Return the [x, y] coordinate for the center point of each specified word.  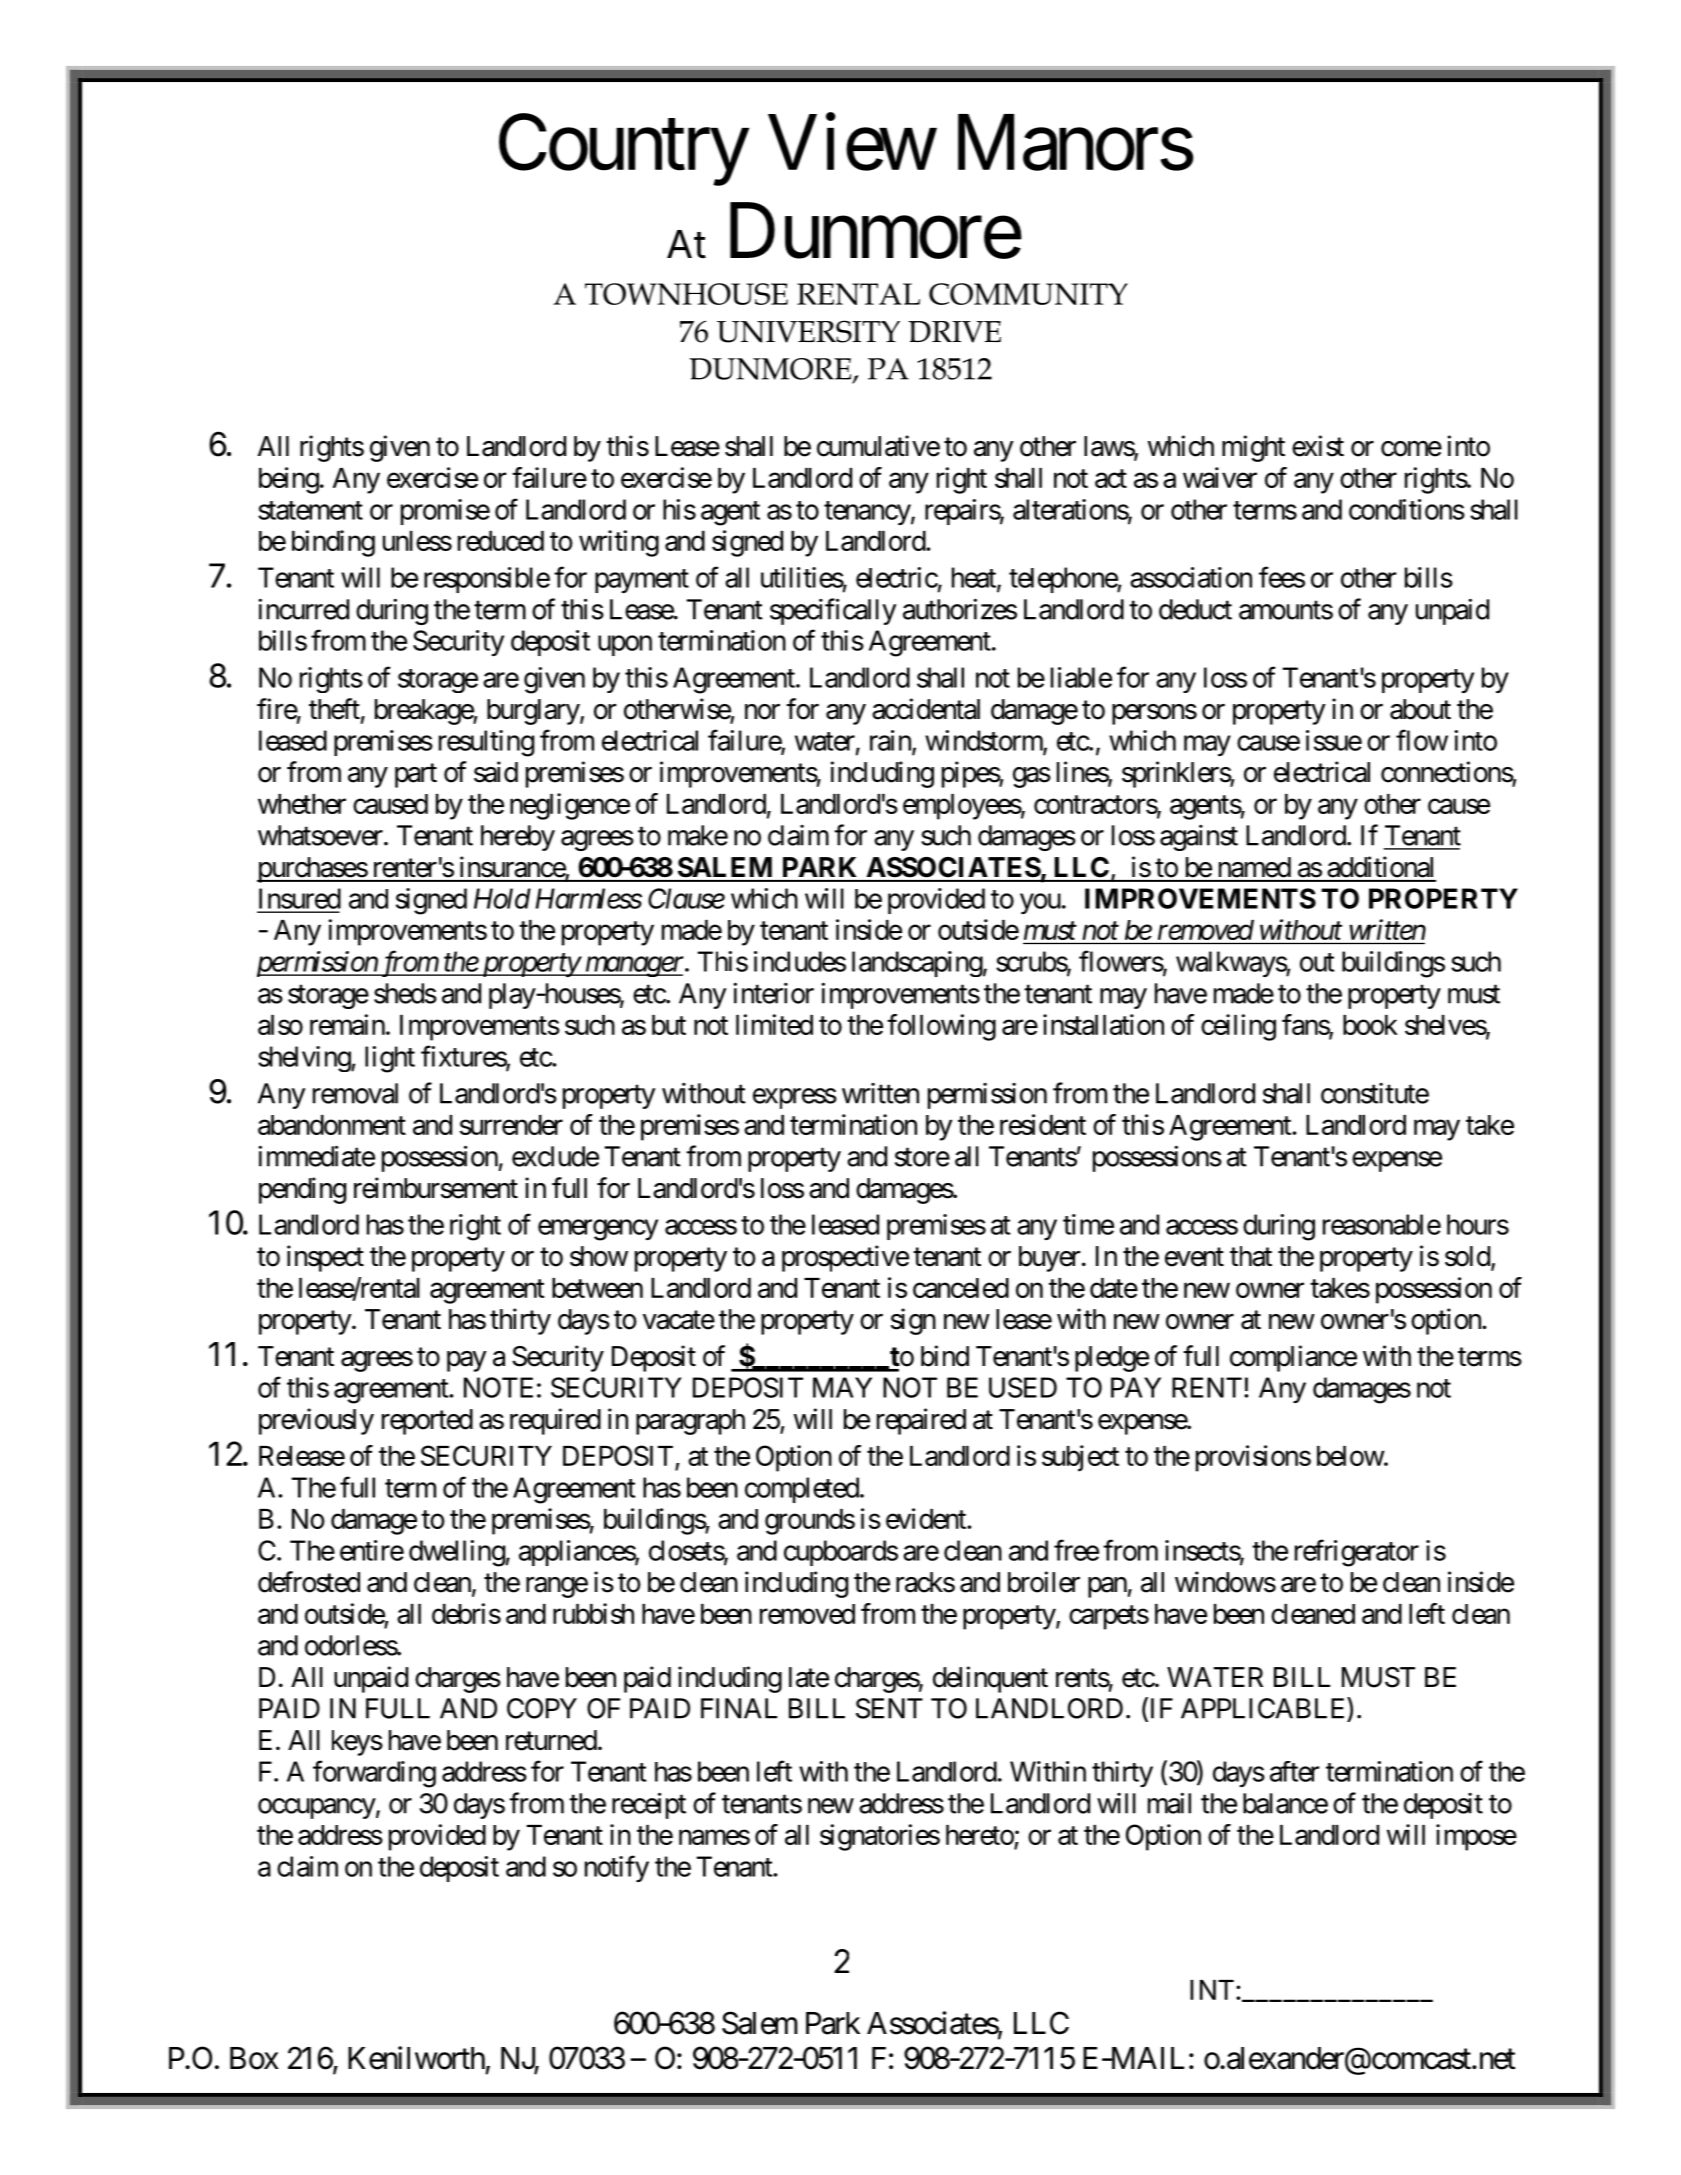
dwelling [457, 1553]
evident [927, 1518]
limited [774, 1024]
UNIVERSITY [808, 331]
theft [334, 709]
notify [617, 1868]
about [1420, 709]
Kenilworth [416, 2058]
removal [355, 1093]
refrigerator [1357, 1553]
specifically [833, 611]
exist [1318, 446]
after [1294, 1771]
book [1370, 1025]
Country [623, 150]
